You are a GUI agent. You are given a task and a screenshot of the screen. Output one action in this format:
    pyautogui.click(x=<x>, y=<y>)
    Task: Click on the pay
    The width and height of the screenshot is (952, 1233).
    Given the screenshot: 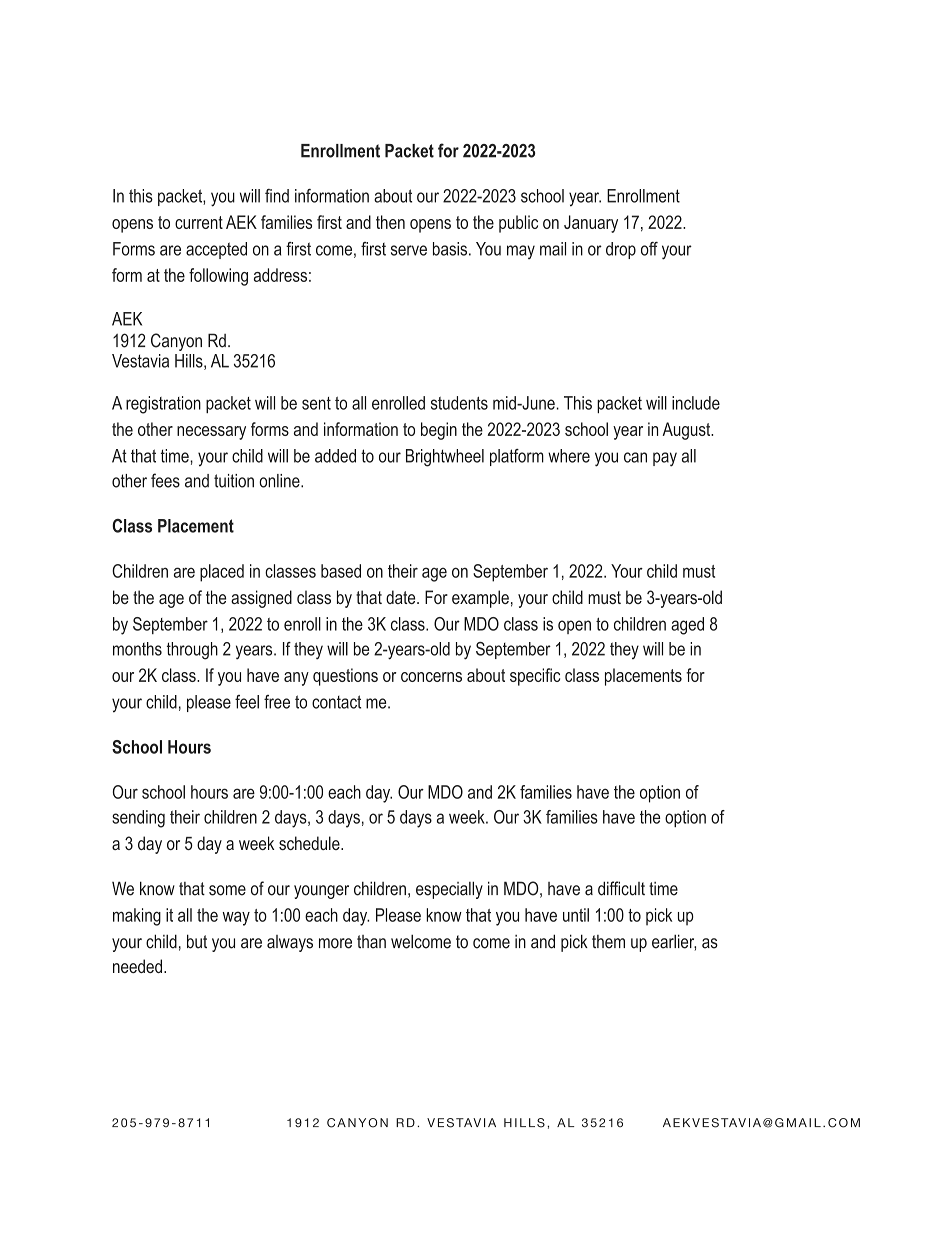 What is the action you would take?
    pyautogui.click(x=665, y=459)
